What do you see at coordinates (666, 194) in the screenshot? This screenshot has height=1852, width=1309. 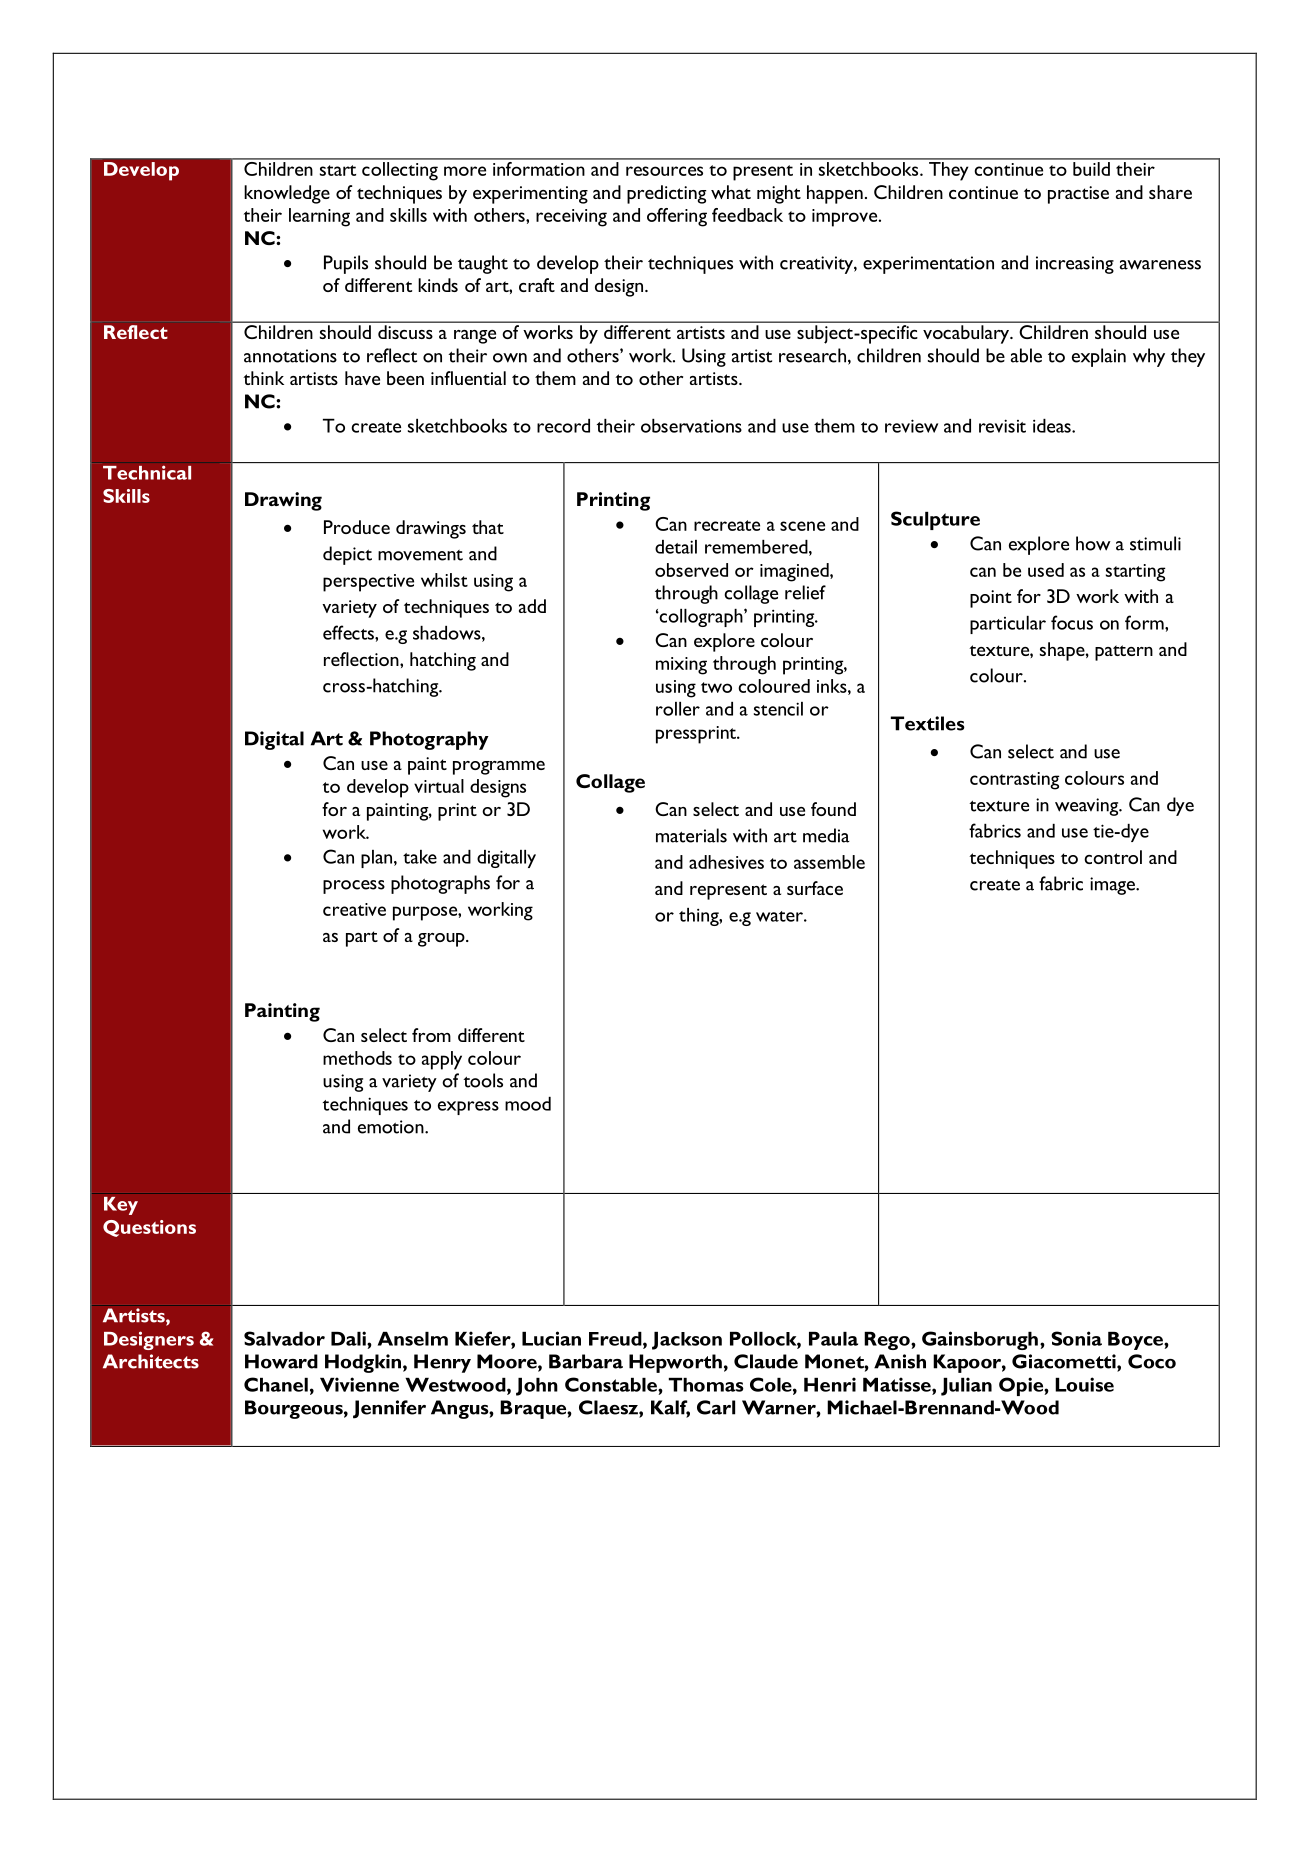 I see `predicting` at bounding box center [666, 194].
